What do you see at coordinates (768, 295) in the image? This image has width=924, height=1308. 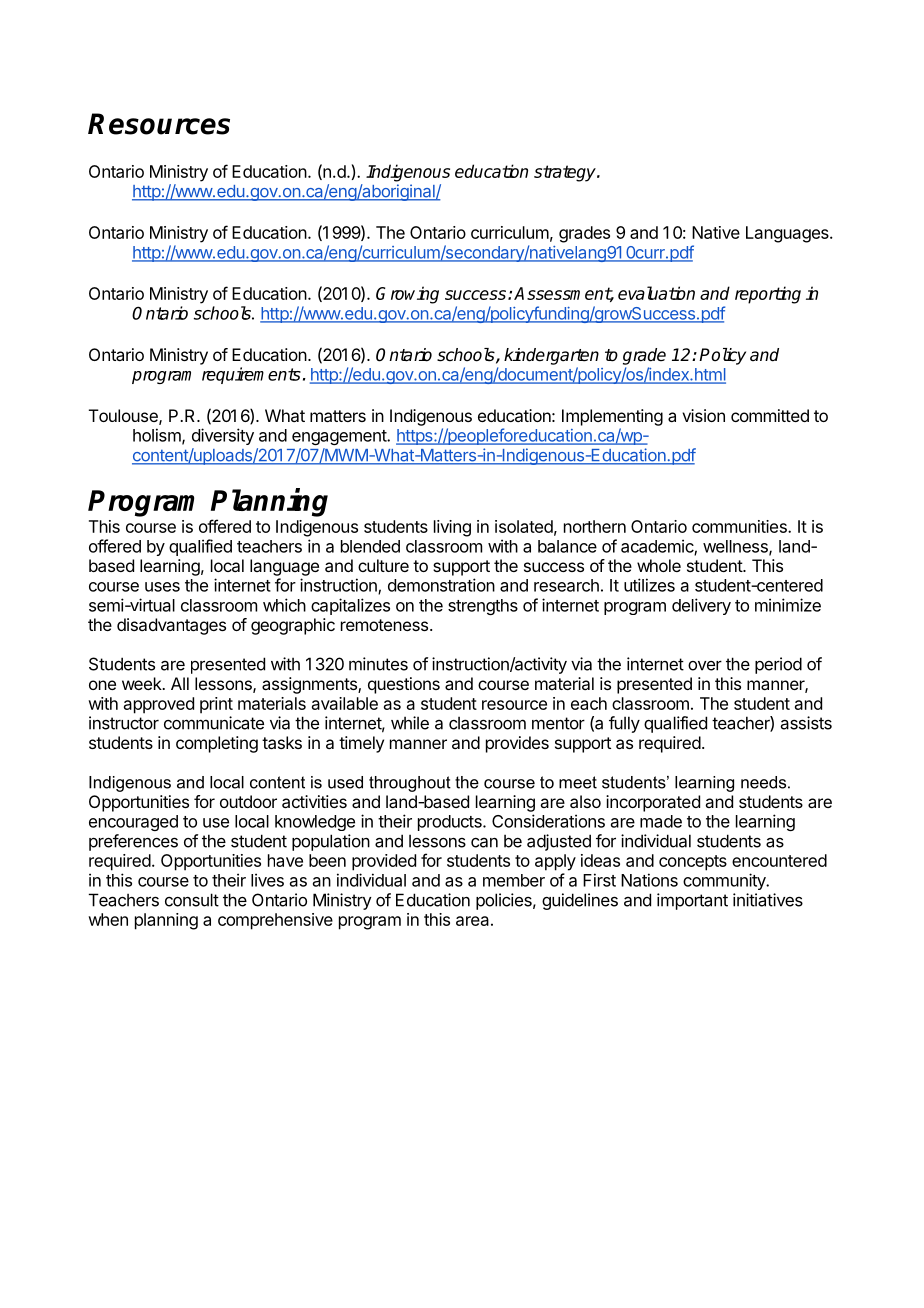 I see `reporting` at bounding box center [768, 295].
